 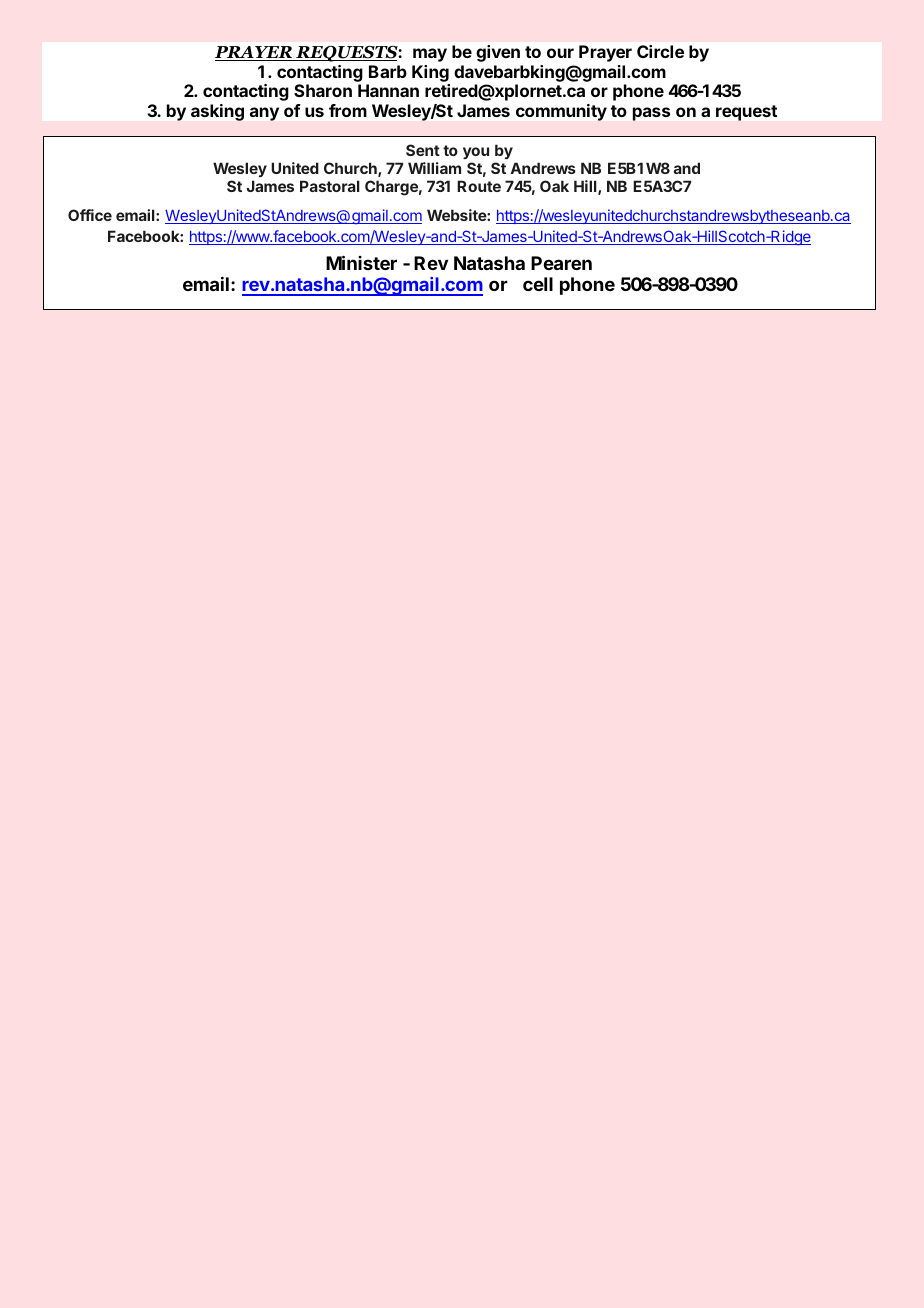 I want to click on Website, so click(x=457, y=215).
